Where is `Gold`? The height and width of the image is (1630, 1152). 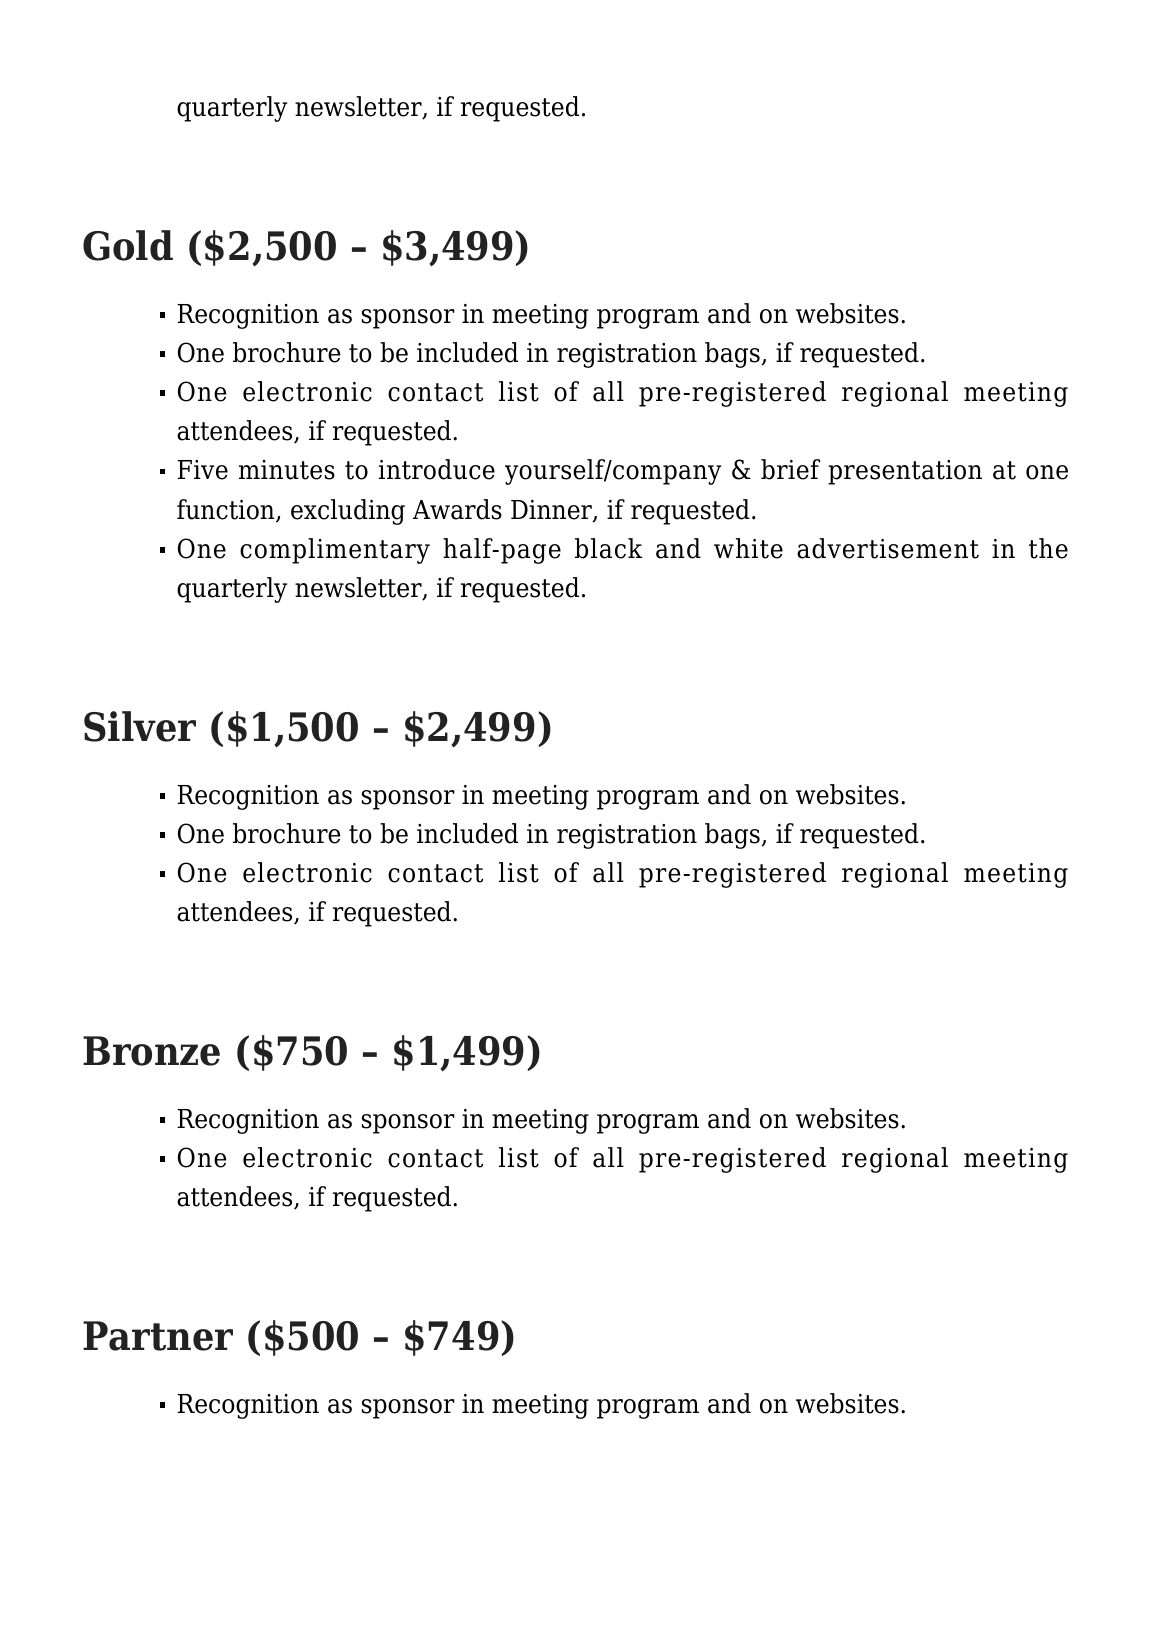 Gold is located at coordinates (128, 245).
